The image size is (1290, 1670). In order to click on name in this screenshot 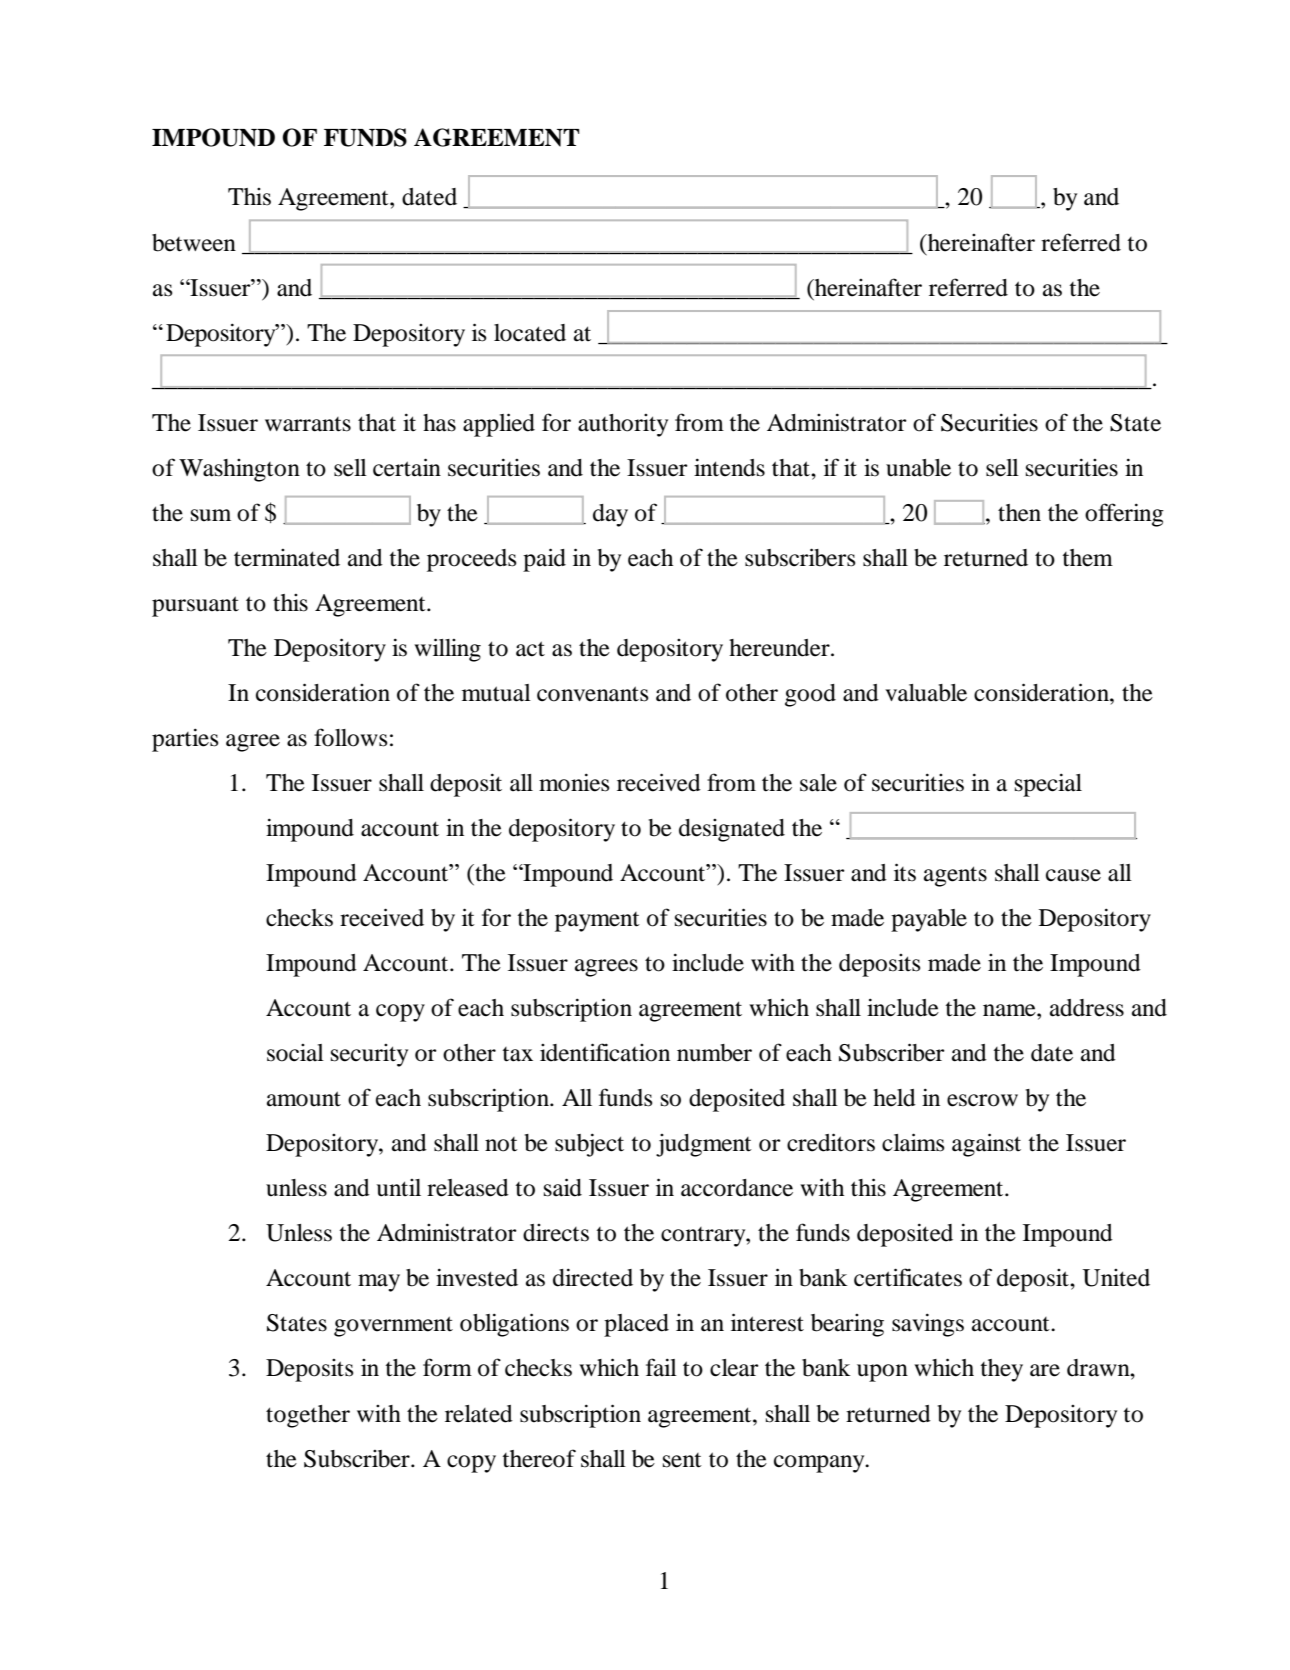, I will do `click(1010, 1010)`.
